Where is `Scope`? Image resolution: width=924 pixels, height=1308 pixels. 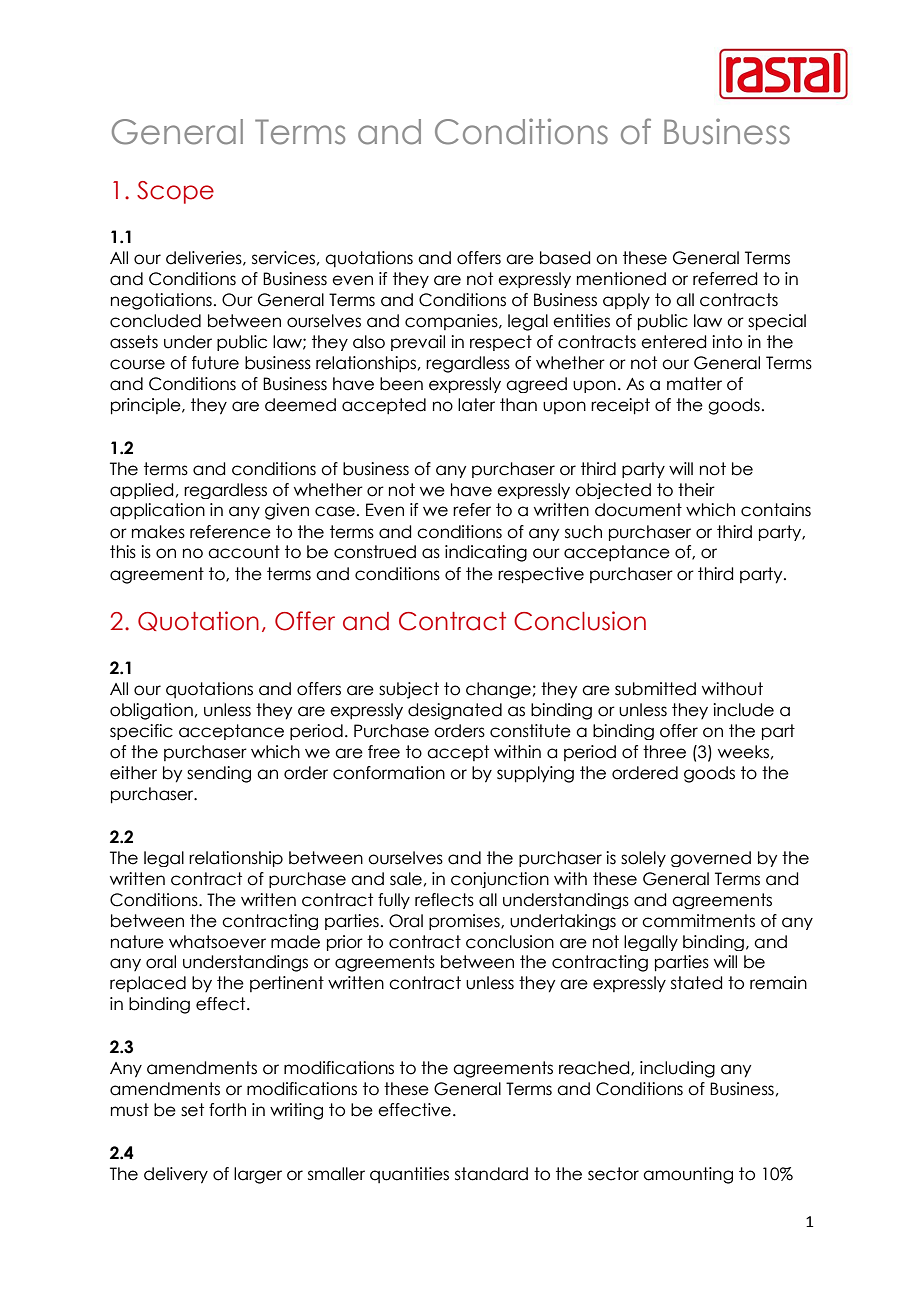
Scope is located at coordinates (175, 192).
